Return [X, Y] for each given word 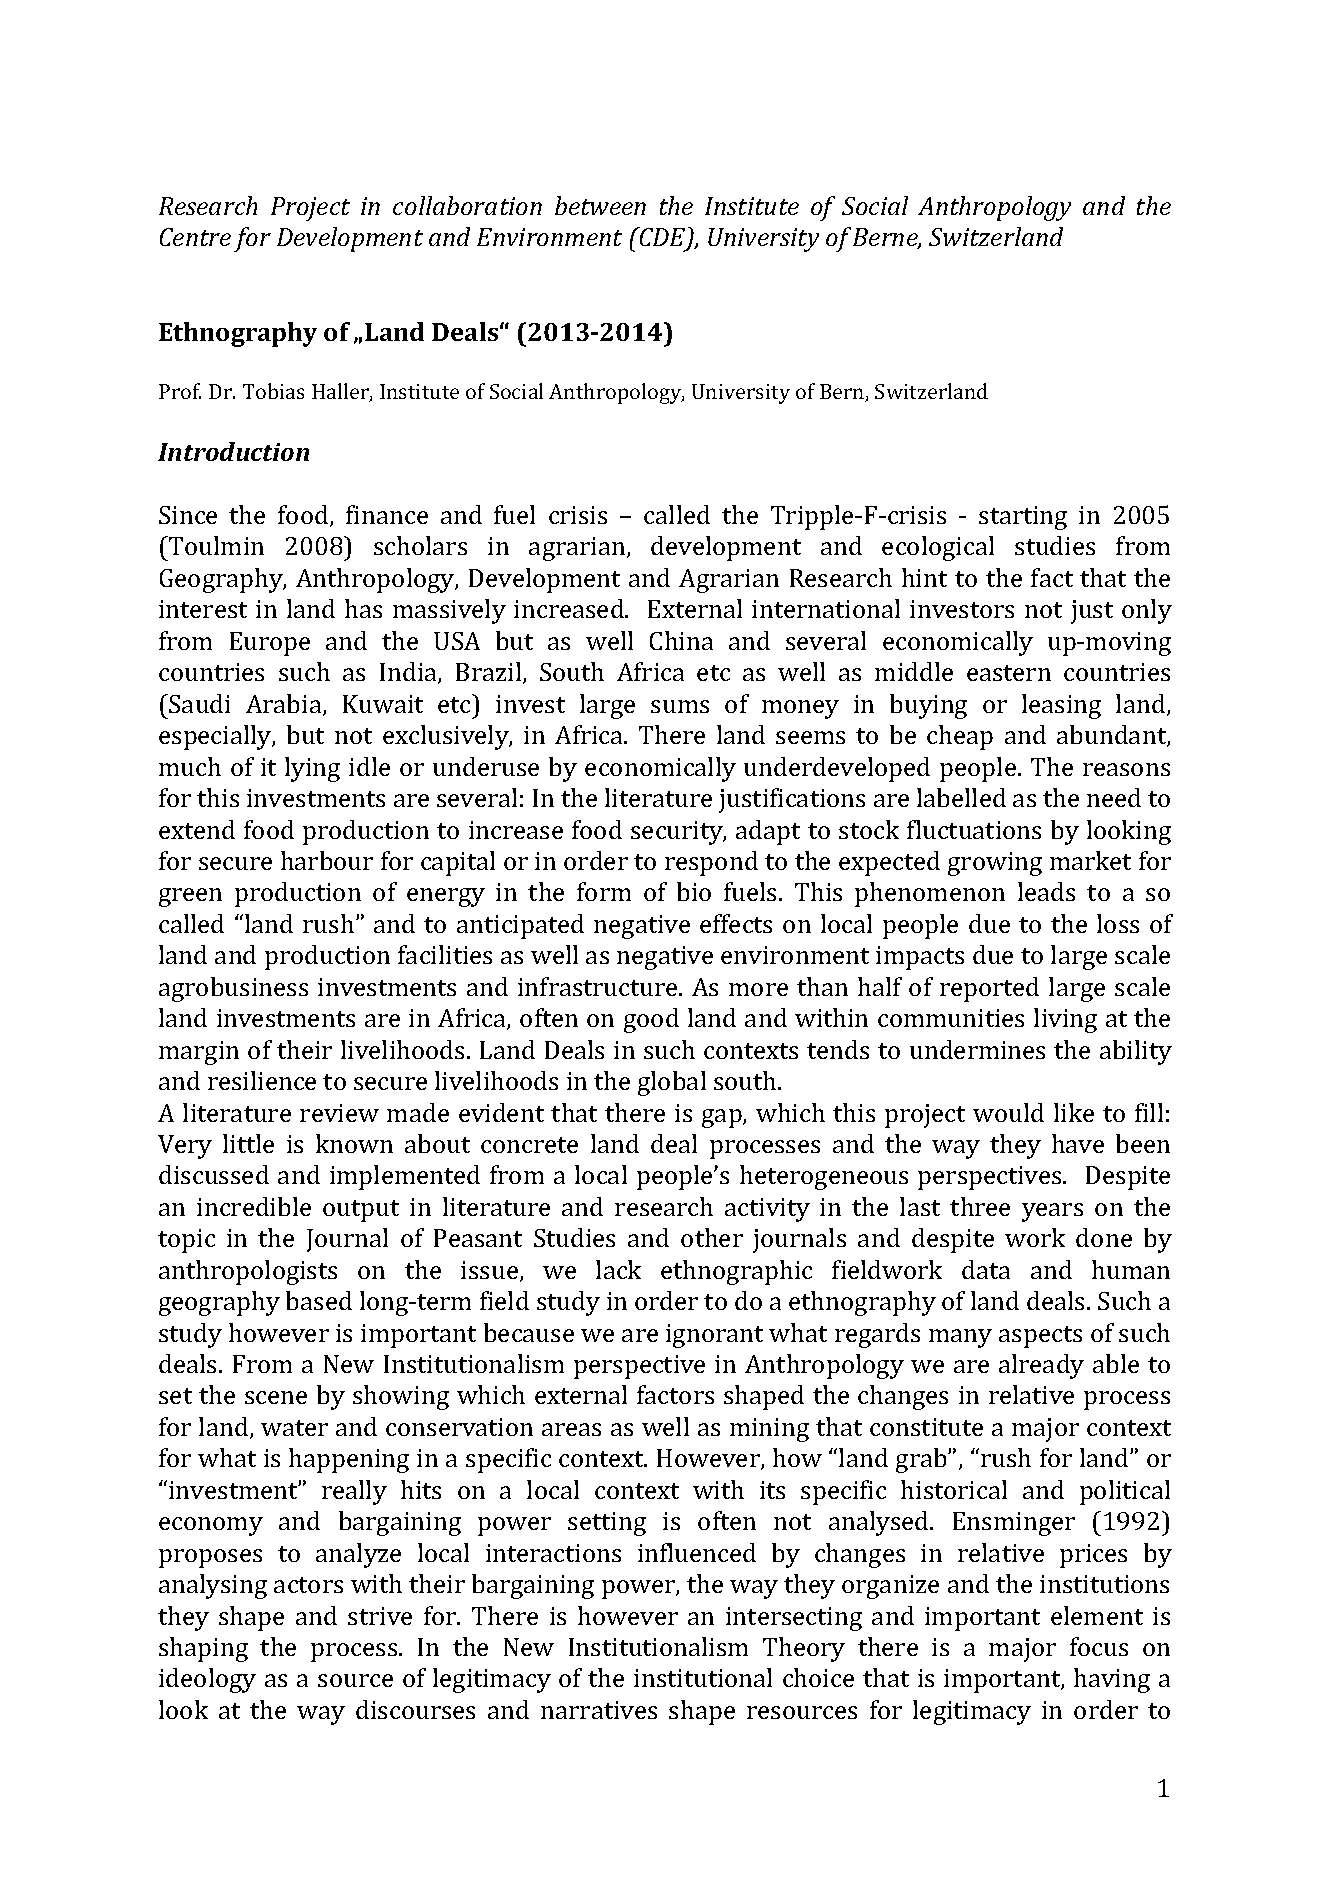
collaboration [467, 205]
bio [694, 891]
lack [618, 1269]
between [600, 205]
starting [1023, 518]
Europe [270, 644]
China [681, 640]
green [190, 897]
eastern [1009, 673]
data [986, 1269]
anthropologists [248, 1272]
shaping [203, 1649]
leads [1046, 891]
